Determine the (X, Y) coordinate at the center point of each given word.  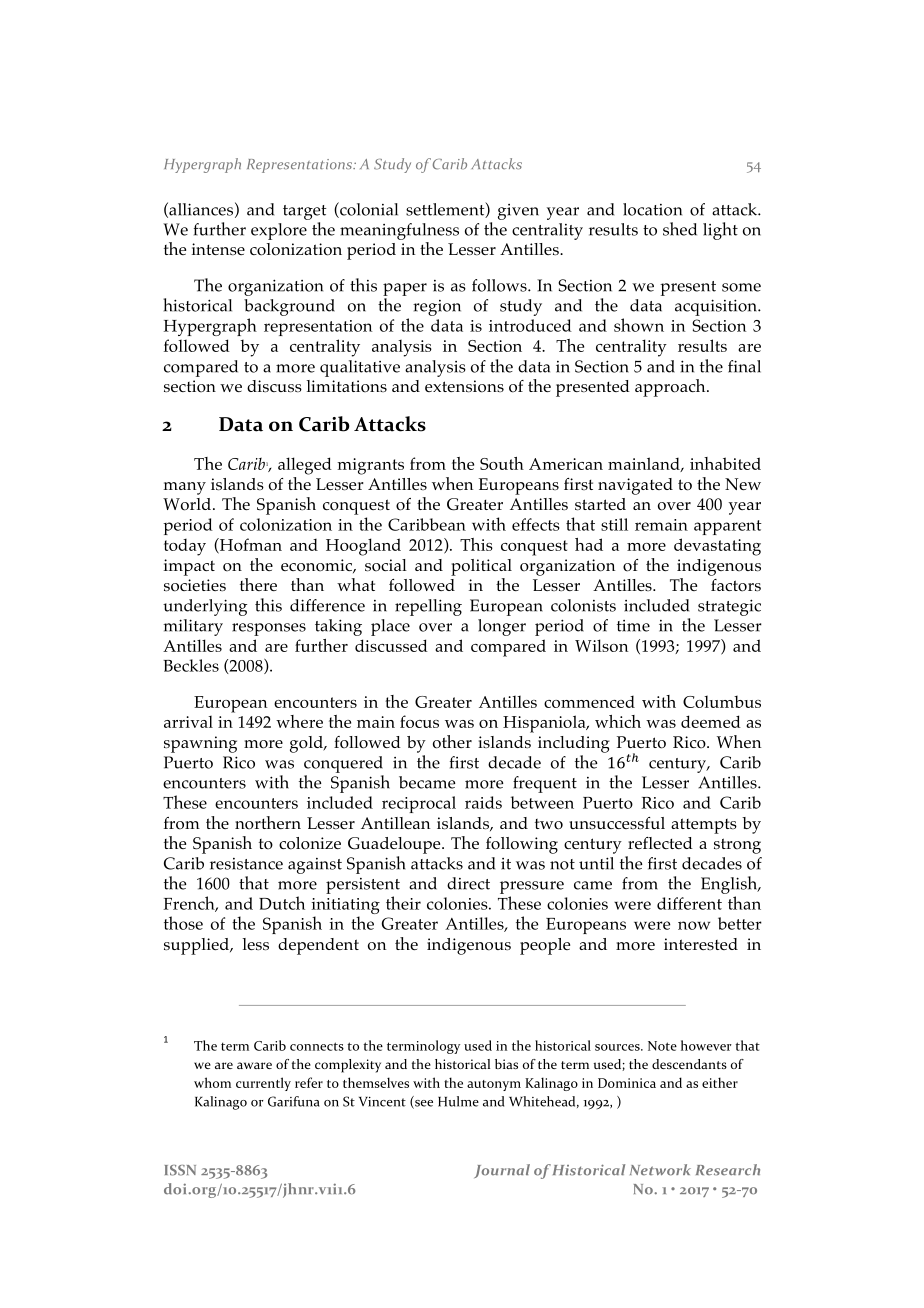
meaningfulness (399, 231)
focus (419, 721)
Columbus (722, 701)
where (299, 721)
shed (680, 229)
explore (279, 231)
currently (263, 1084)
